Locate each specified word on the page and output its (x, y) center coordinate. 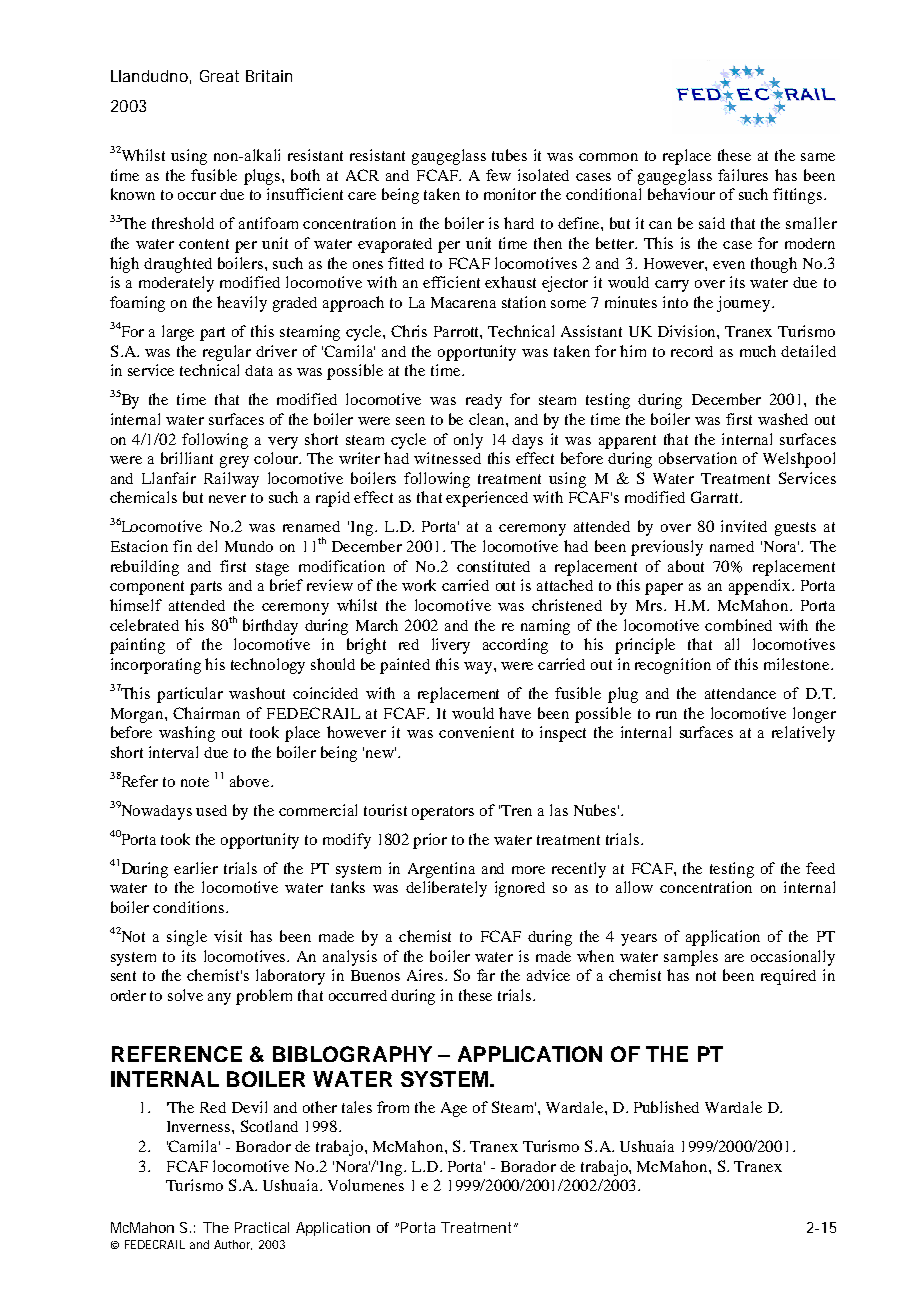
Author (233, 1245)
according (515, 646)
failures (743, 175)
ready (484, 401)
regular (227, 353)
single (187, 938)
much (758, 351)
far (486, 975)
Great (219, 76)
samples (691, 958)
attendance (740, 693)
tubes (509, 155)
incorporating (156, 666)
